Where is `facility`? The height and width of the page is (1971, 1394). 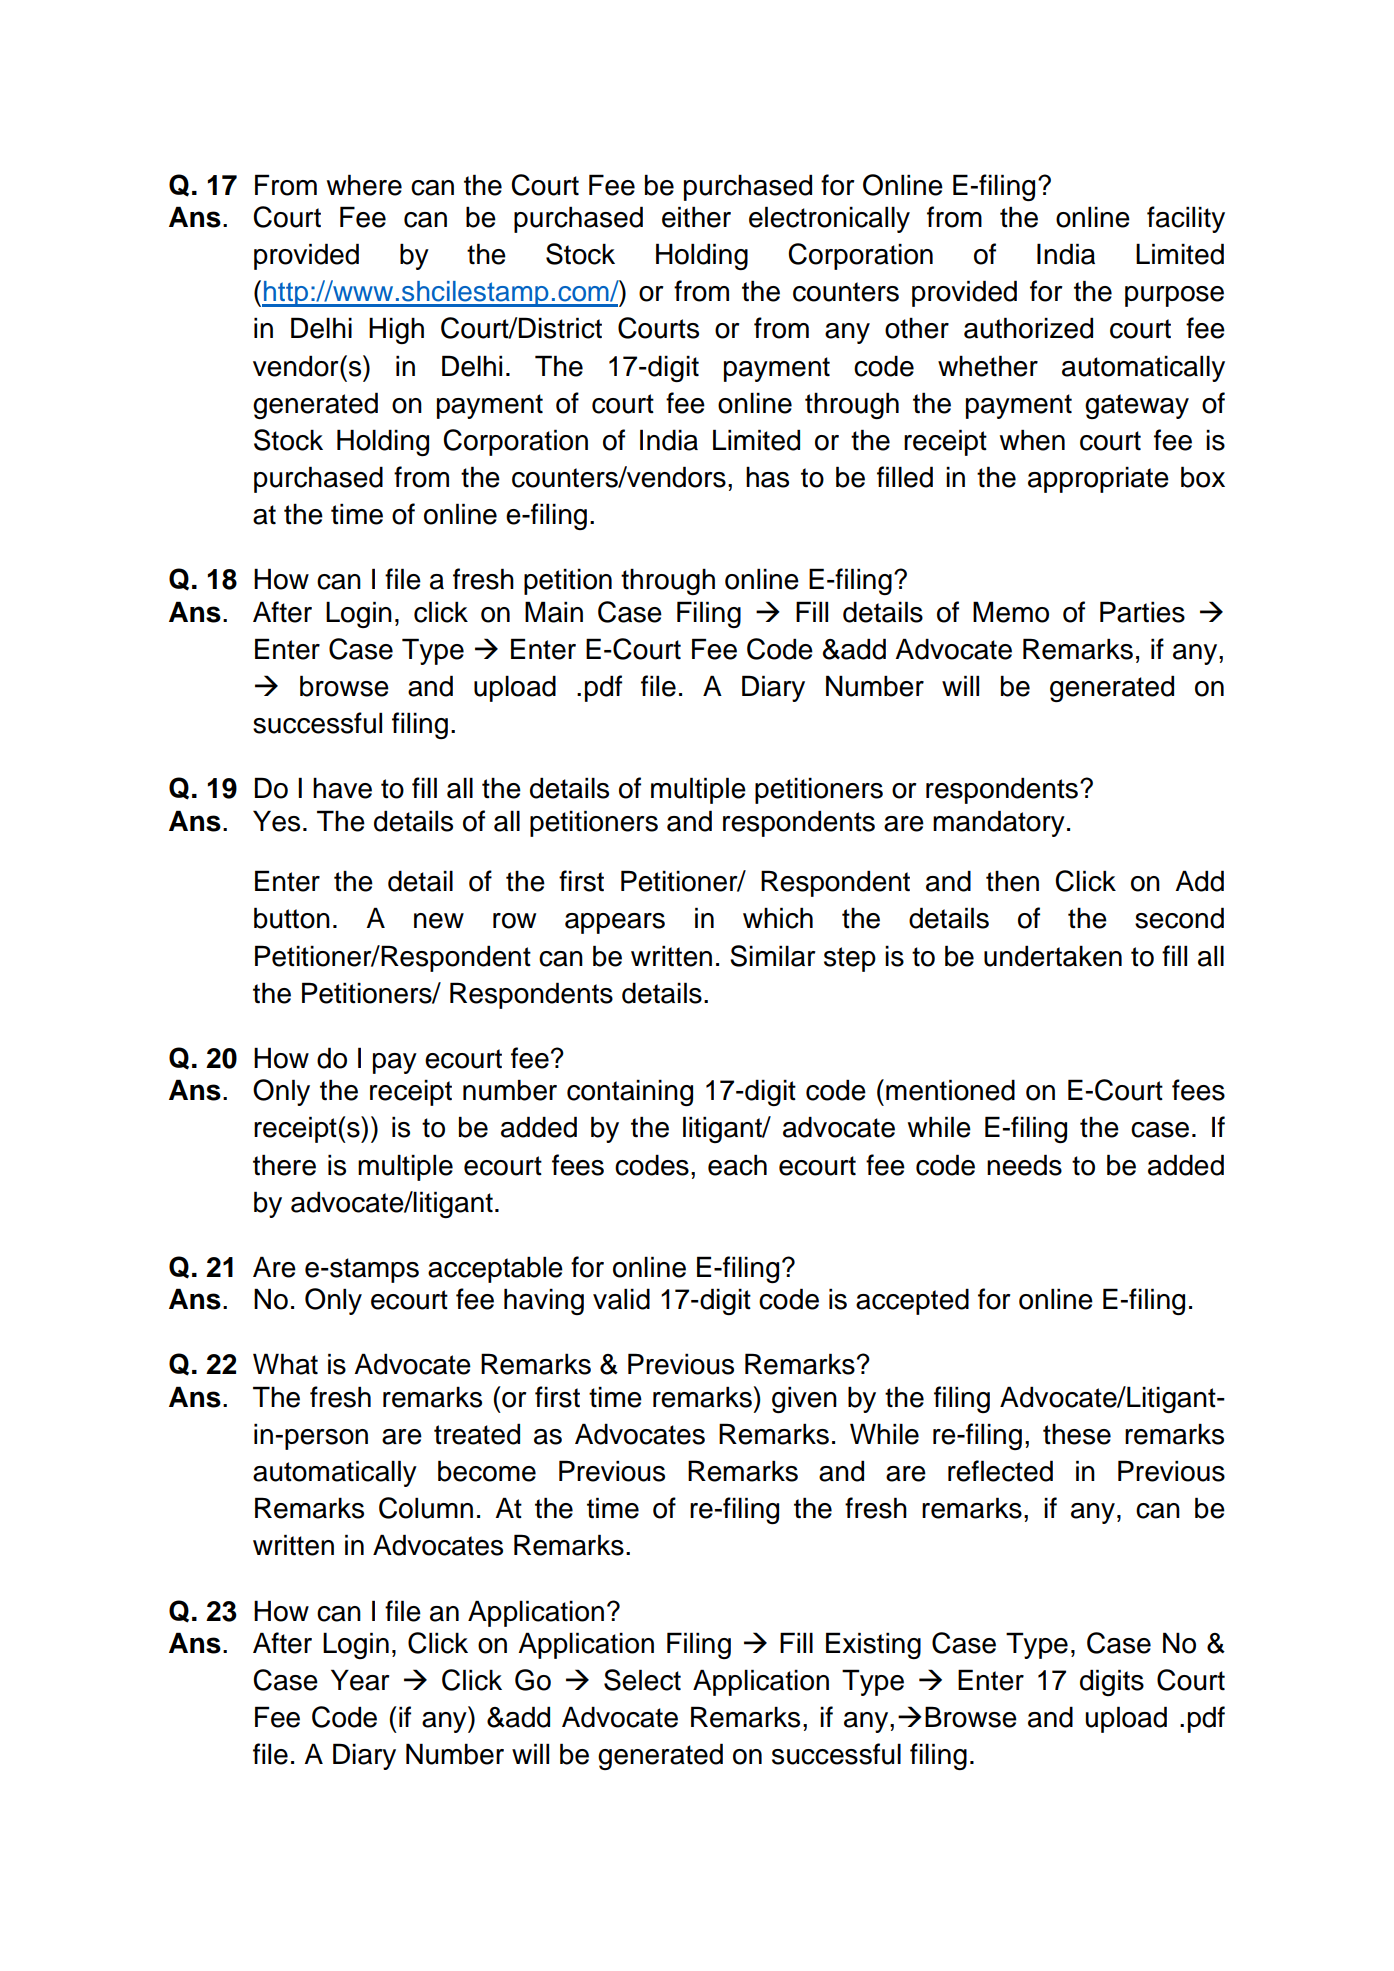
facility is located at coordinates (1186, 219).
